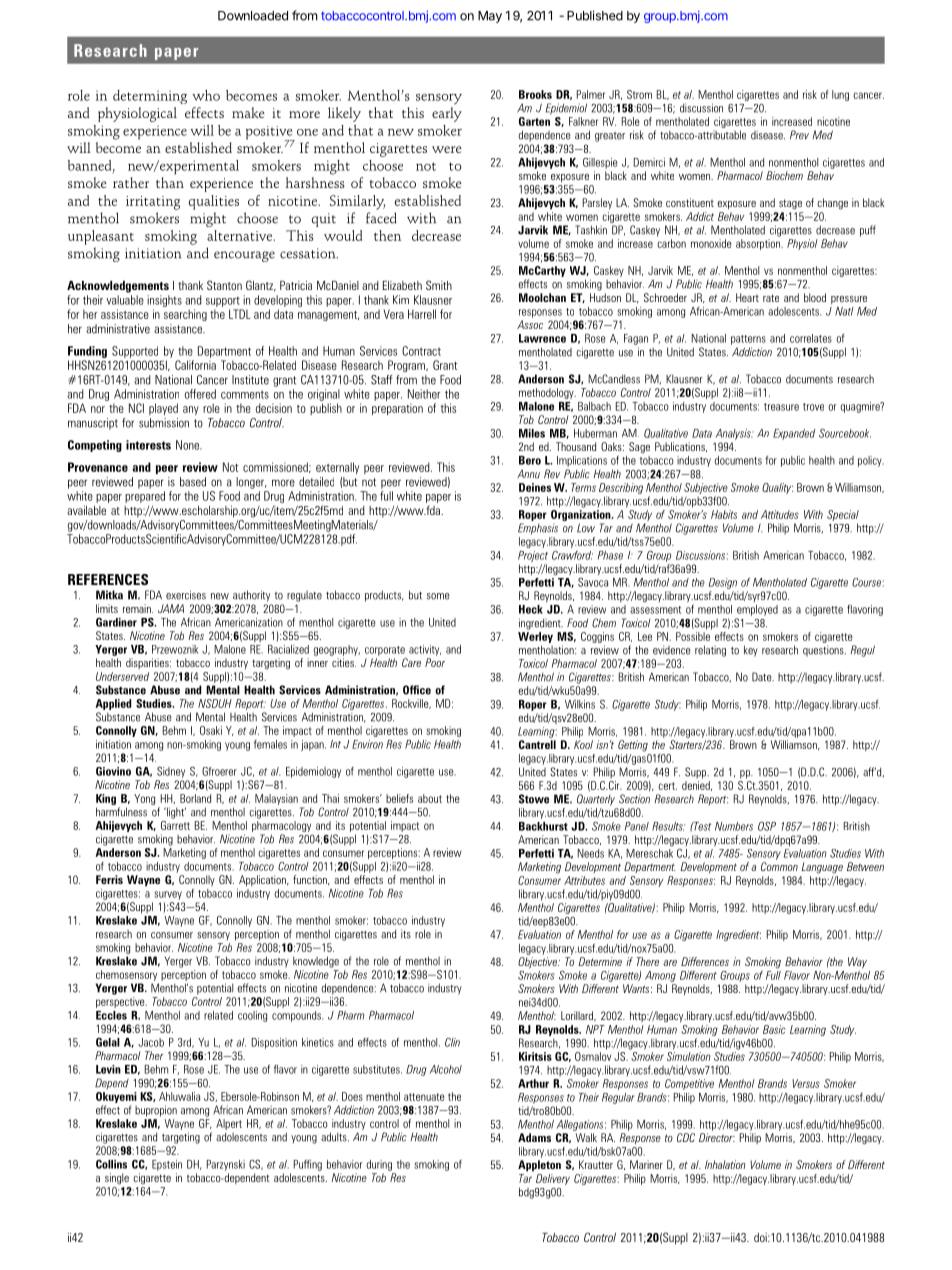  I want to click on Inhalation, so click(725, 1164).
